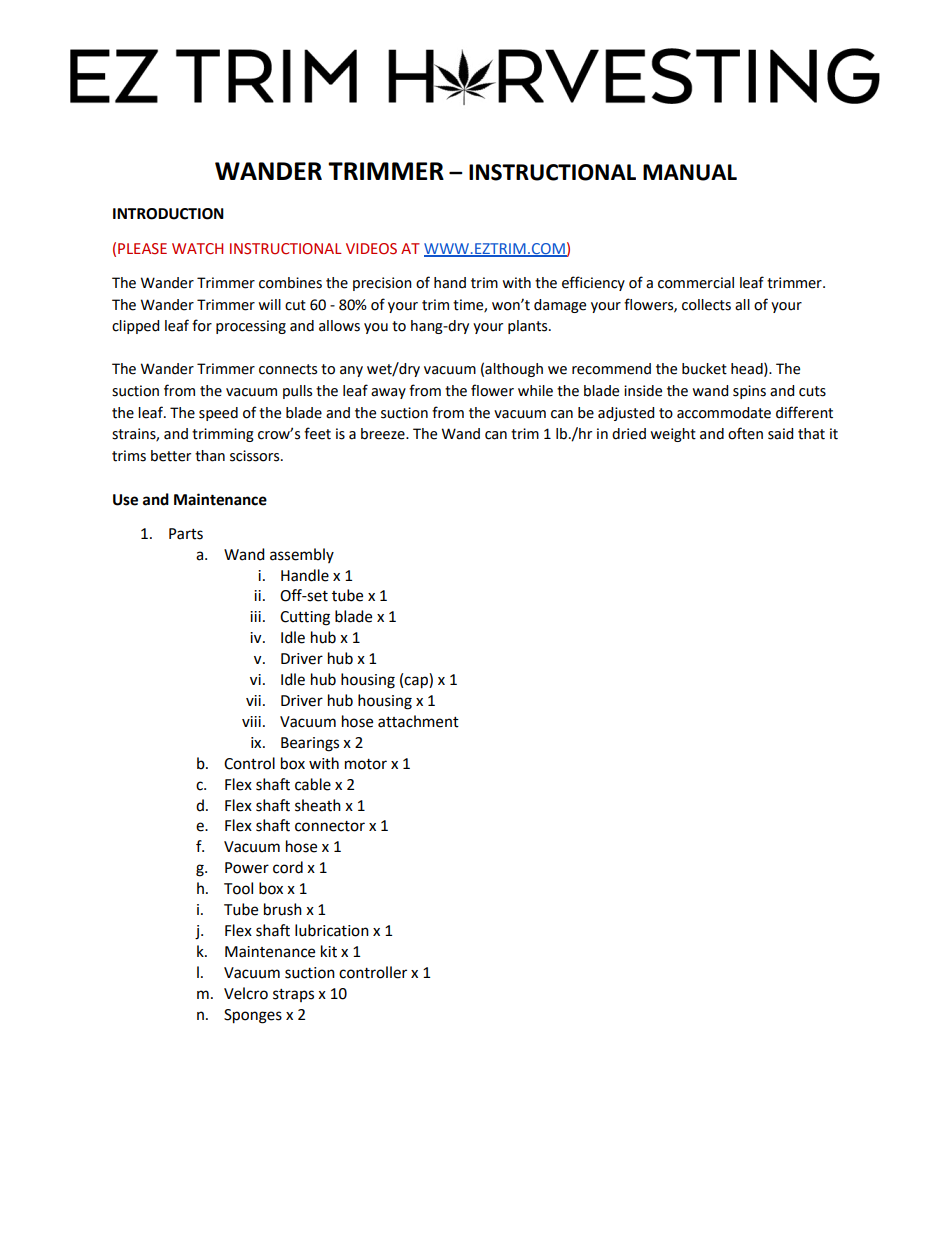  What do you see at coordinates (168, 214) in the screenshot?
I see `INTRODUCTION` at bounding box center [168, 214].
